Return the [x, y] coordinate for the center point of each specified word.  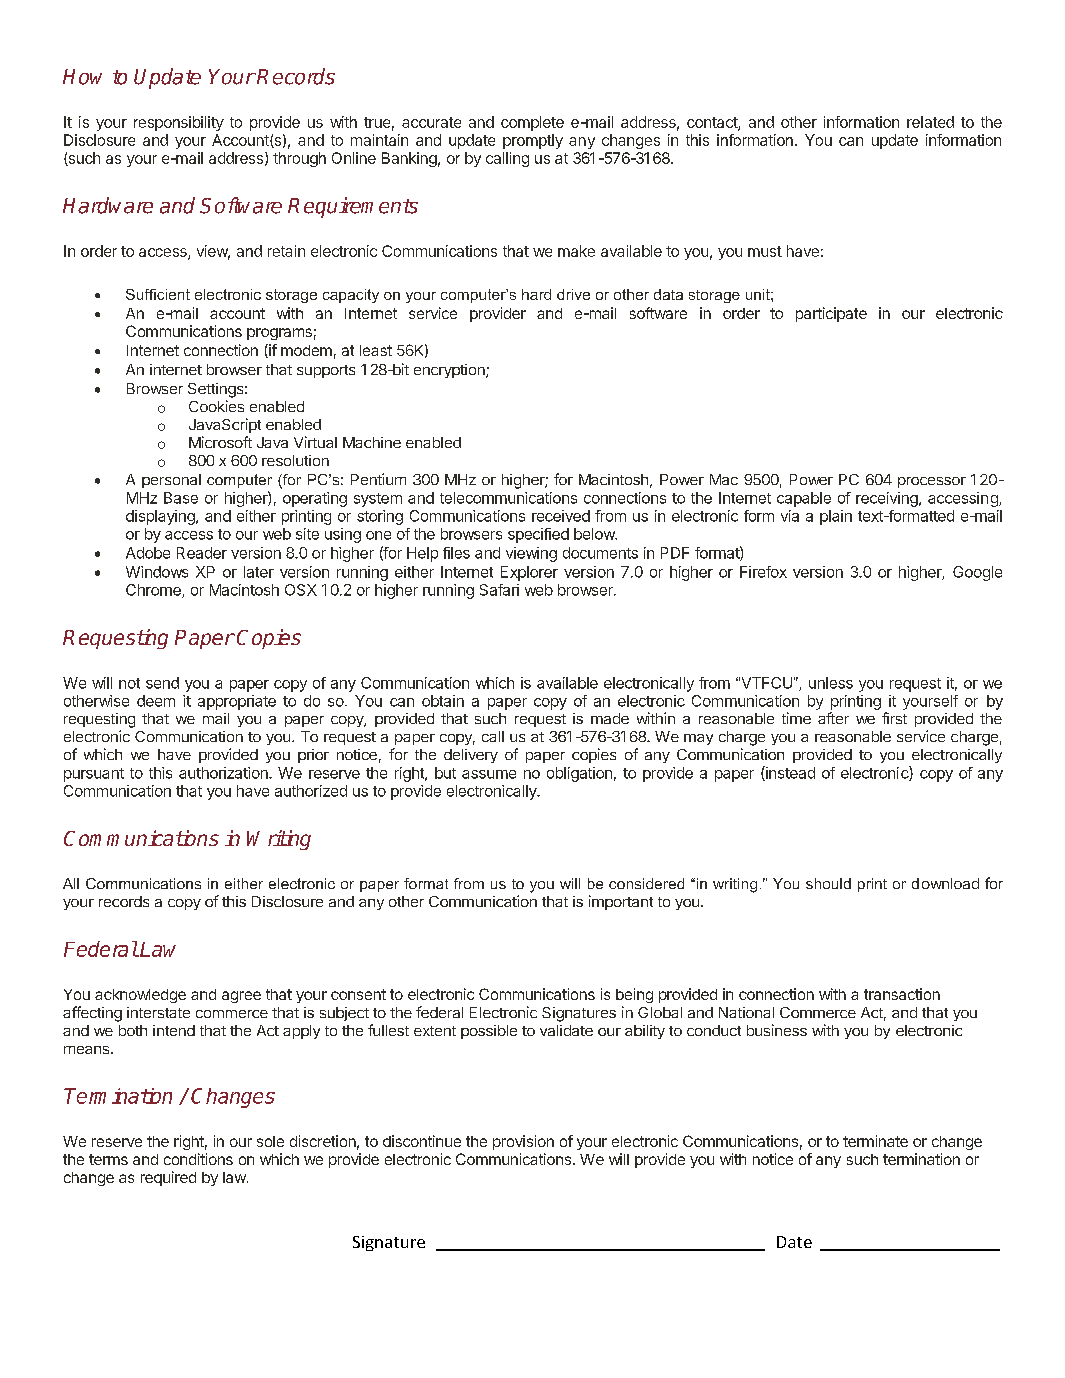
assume [489, 774]
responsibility [179, 123]
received [561, 516]
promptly [533, 141]
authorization [224, 773]
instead [789, 773]
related [930, 122]
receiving [887, 499]
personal [171, 481]
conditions [198, 1159]
